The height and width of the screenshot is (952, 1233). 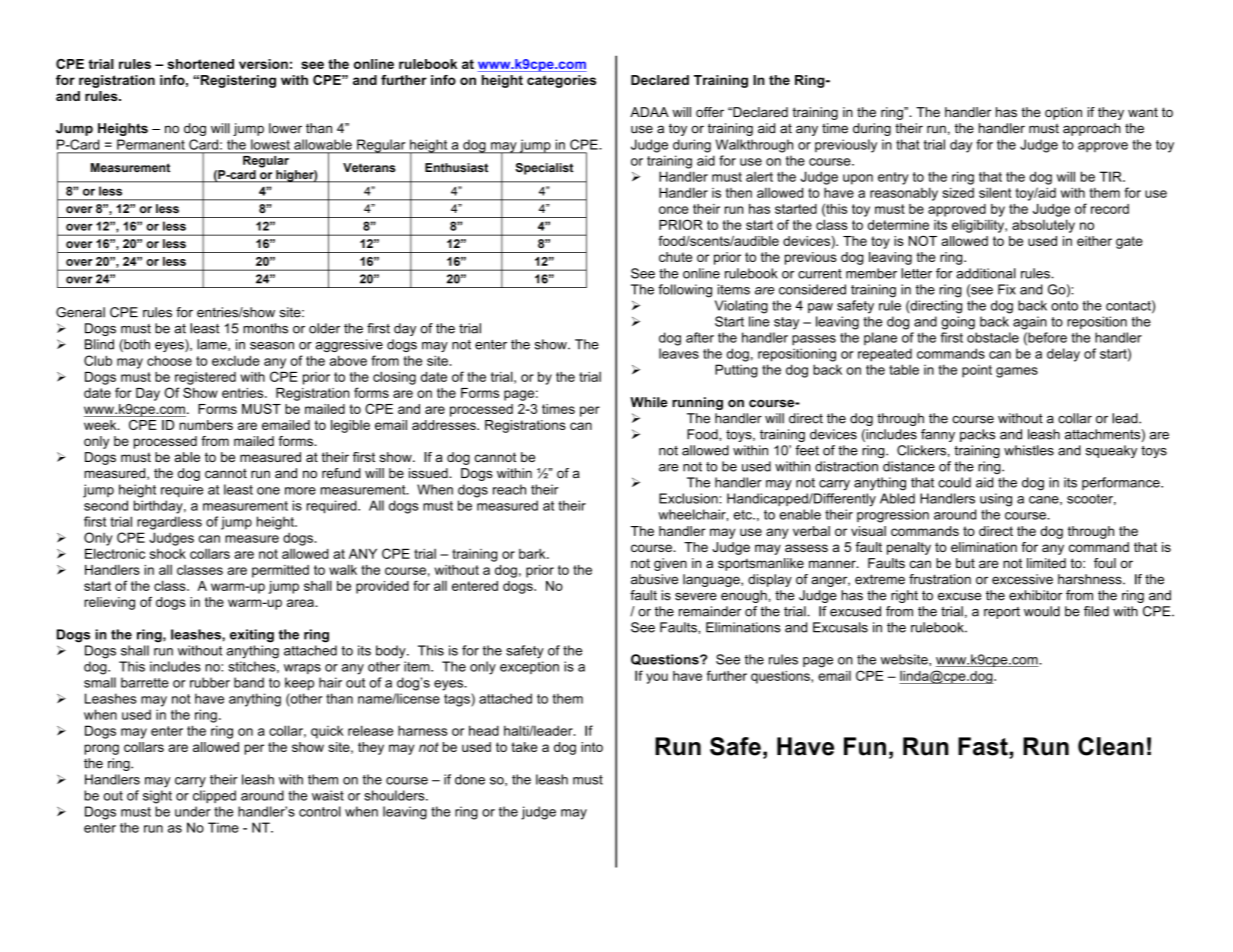 I want to click on categories, so click(x=561, y=81).
